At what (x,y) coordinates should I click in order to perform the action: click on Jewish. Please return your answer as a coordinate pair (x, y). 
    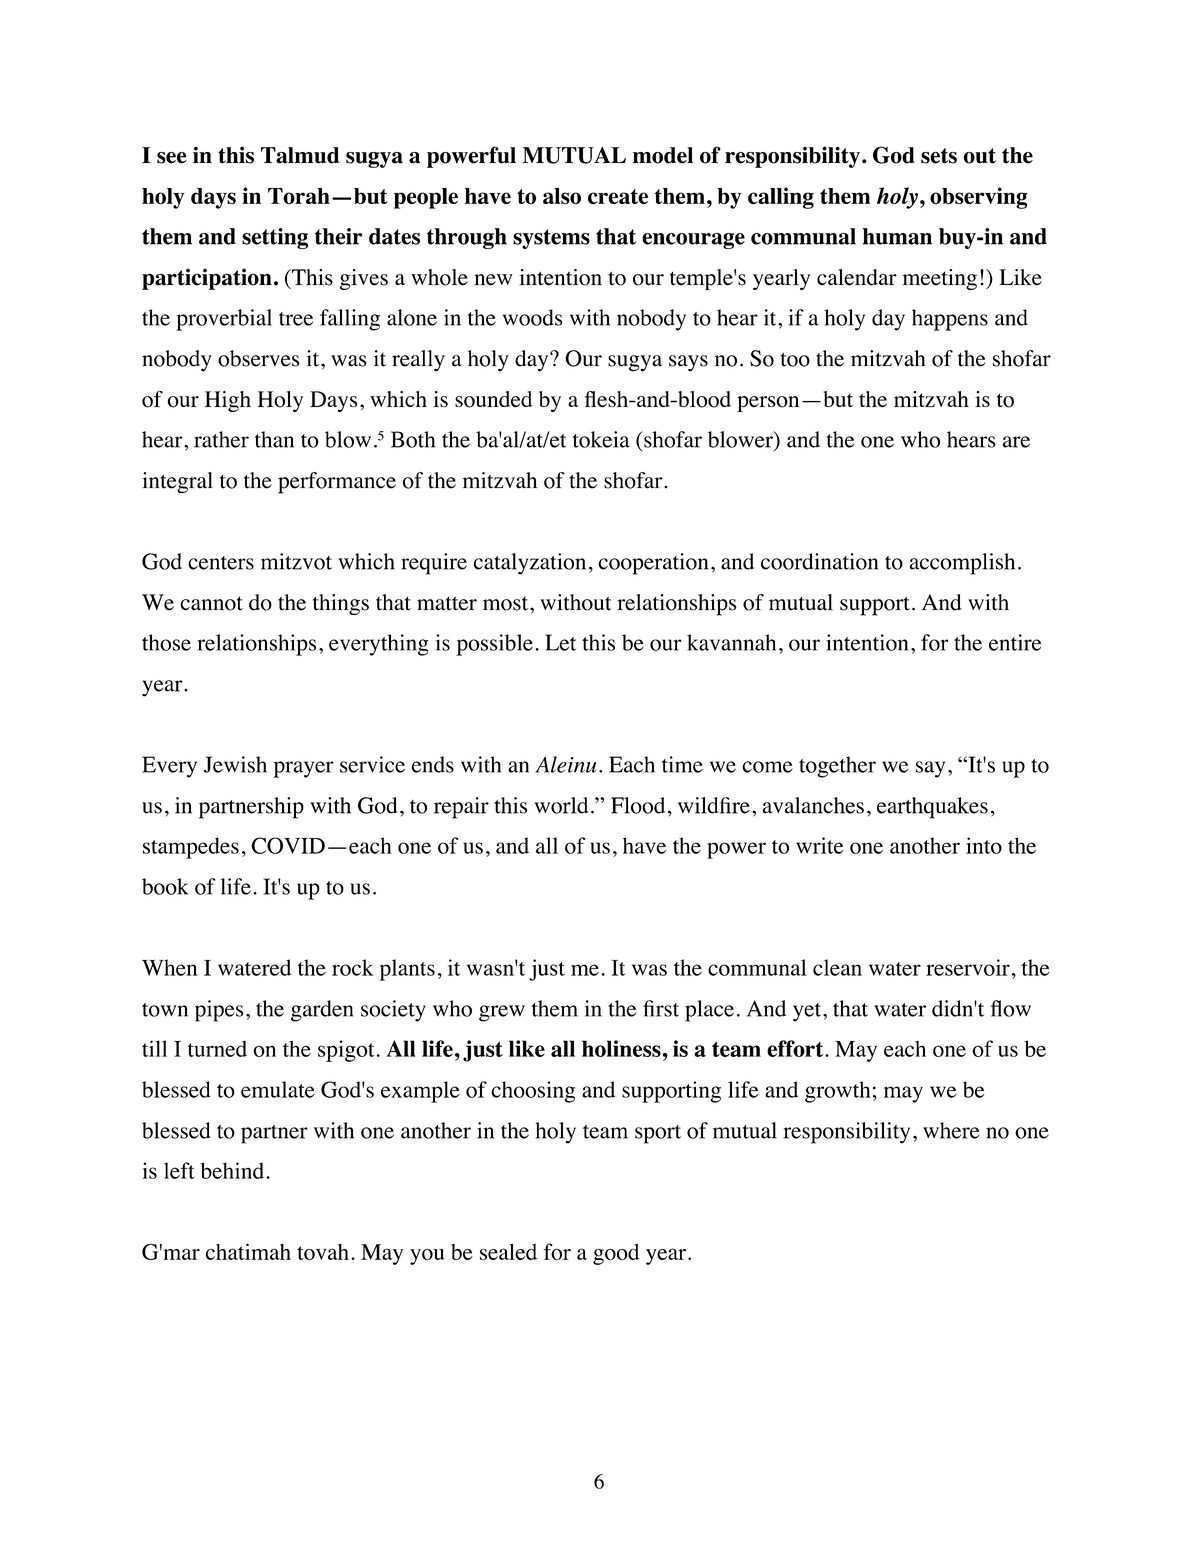
    Looking at the image, I should click on (235, 764).
